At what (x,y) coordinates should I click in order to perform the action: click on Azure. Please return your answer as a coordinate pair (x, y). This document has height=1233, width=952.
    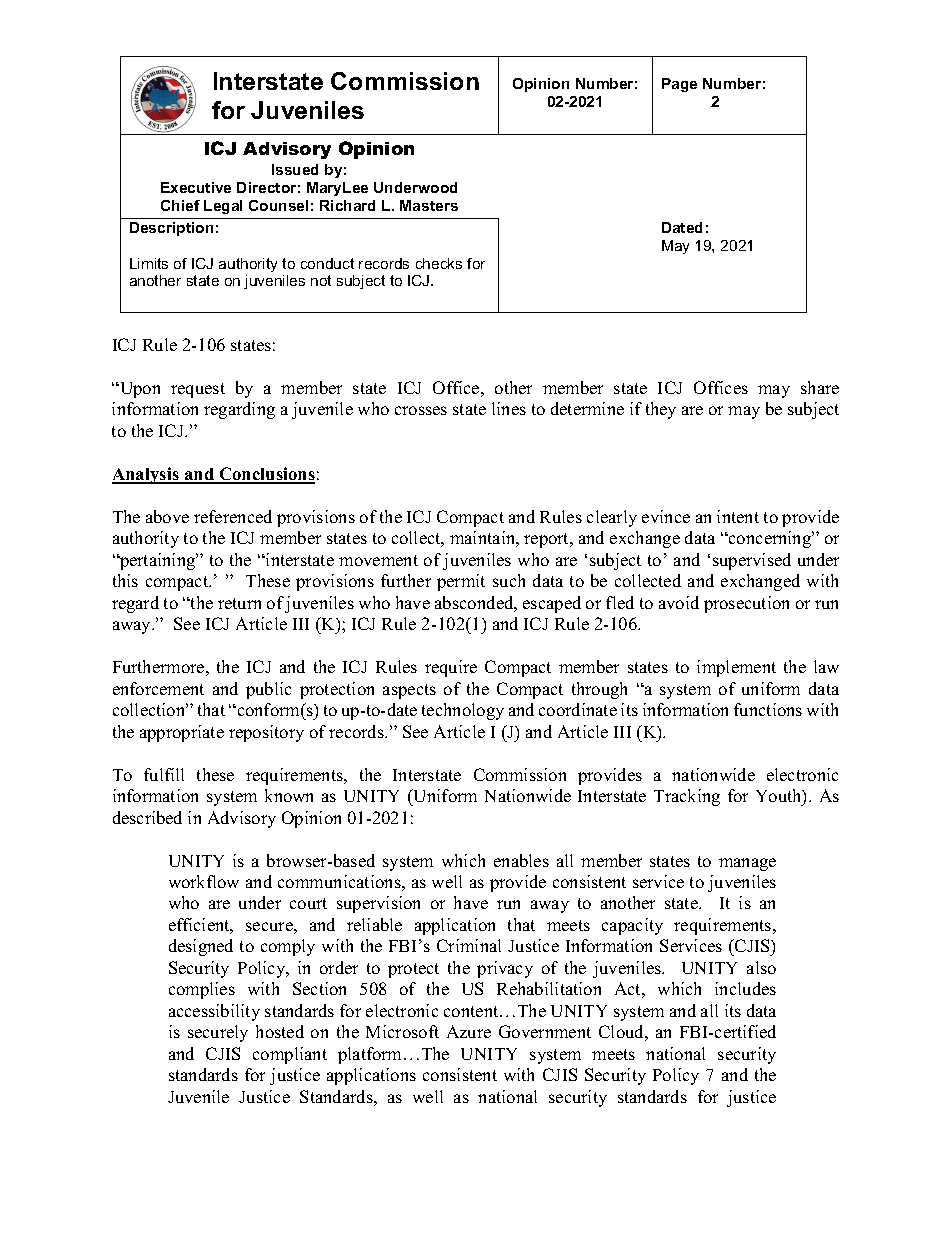
    Looking at the image, I should click on (469, 1031).
